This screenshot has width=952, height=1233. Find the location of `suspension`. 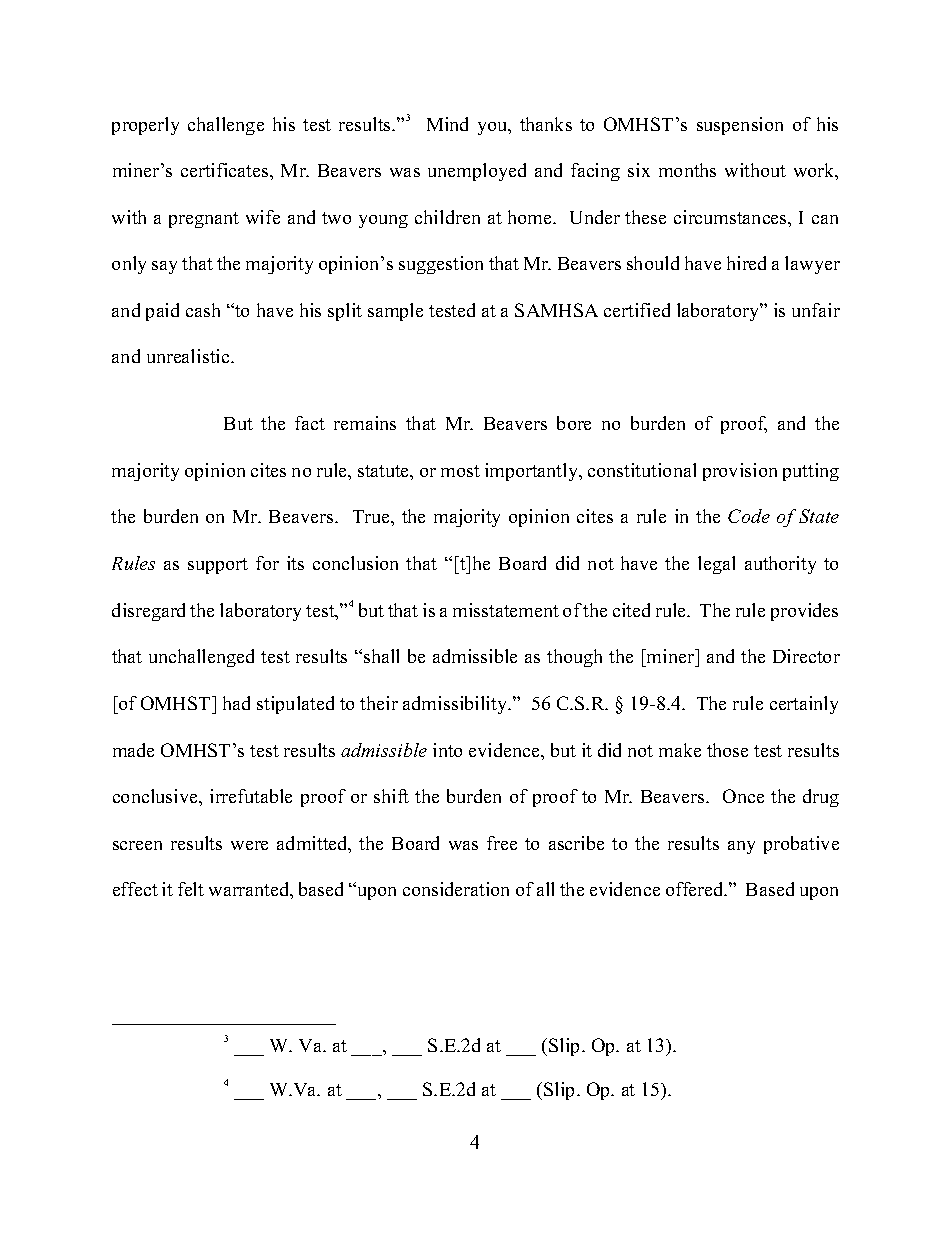

suspension is located at coordinates (740, 126).
